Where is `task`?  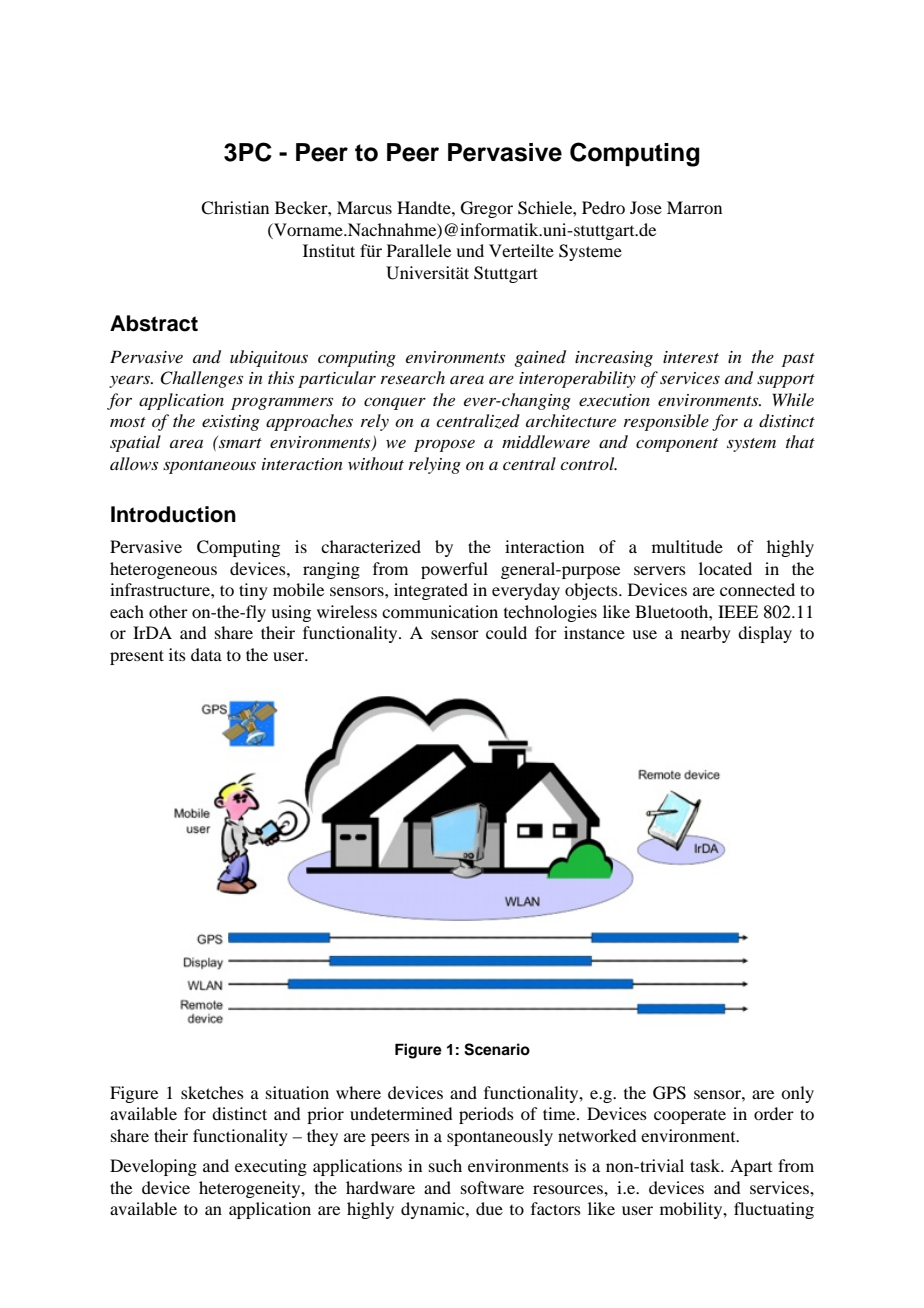
task is located at coordinates (706, 1165).
